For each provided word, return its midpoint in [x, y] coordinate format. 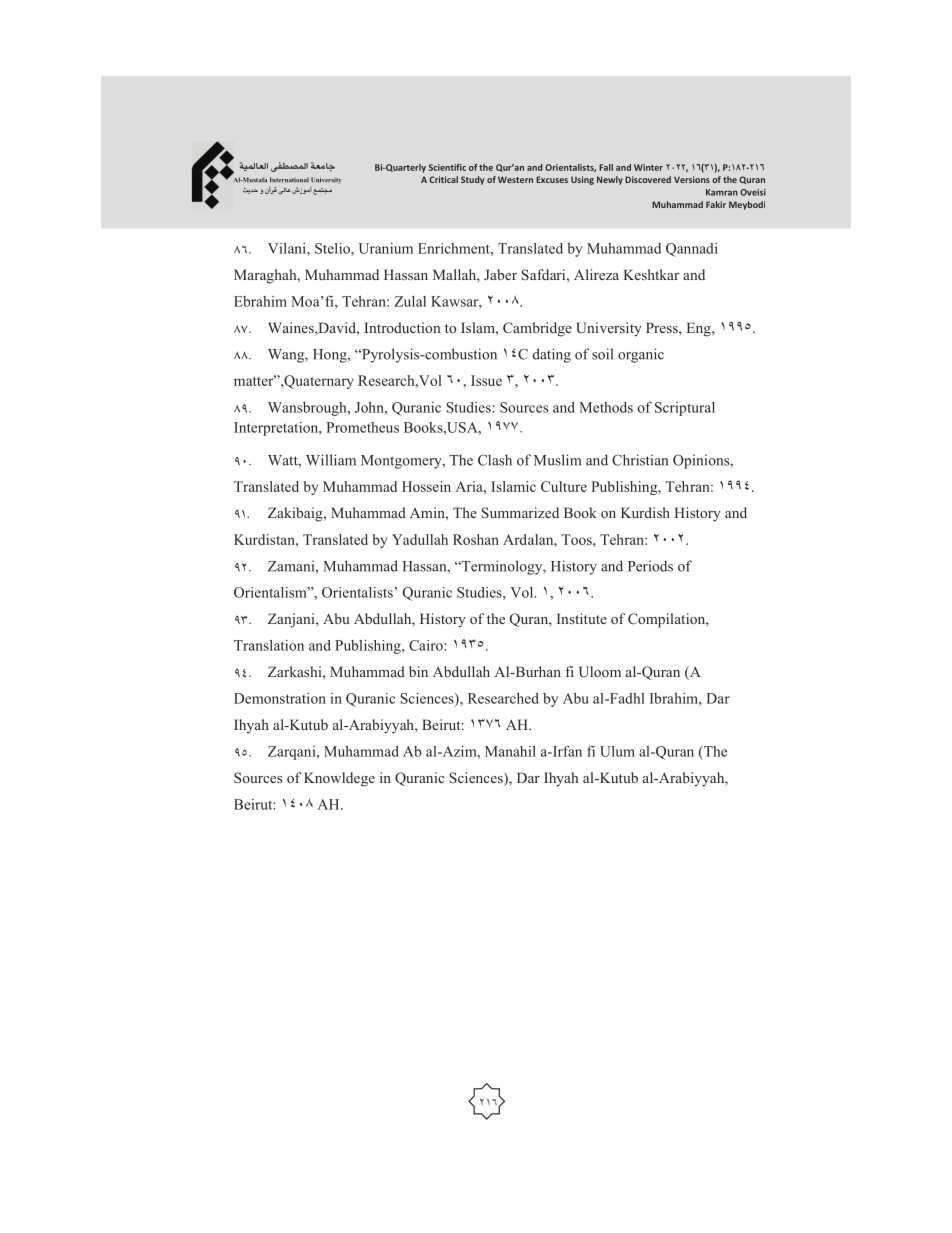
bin [418, 671]
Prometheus [362, 427]
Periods [650, 566]
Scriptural [685, 409]
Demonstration [280, 698]
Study [472, 180]
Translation [269, 645]
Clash [495, 460]
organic [641, 355]
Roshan [476, 539]
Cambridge [537, 329]
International [289, 179]
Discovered [648, 179]
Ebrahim [260, 301]
